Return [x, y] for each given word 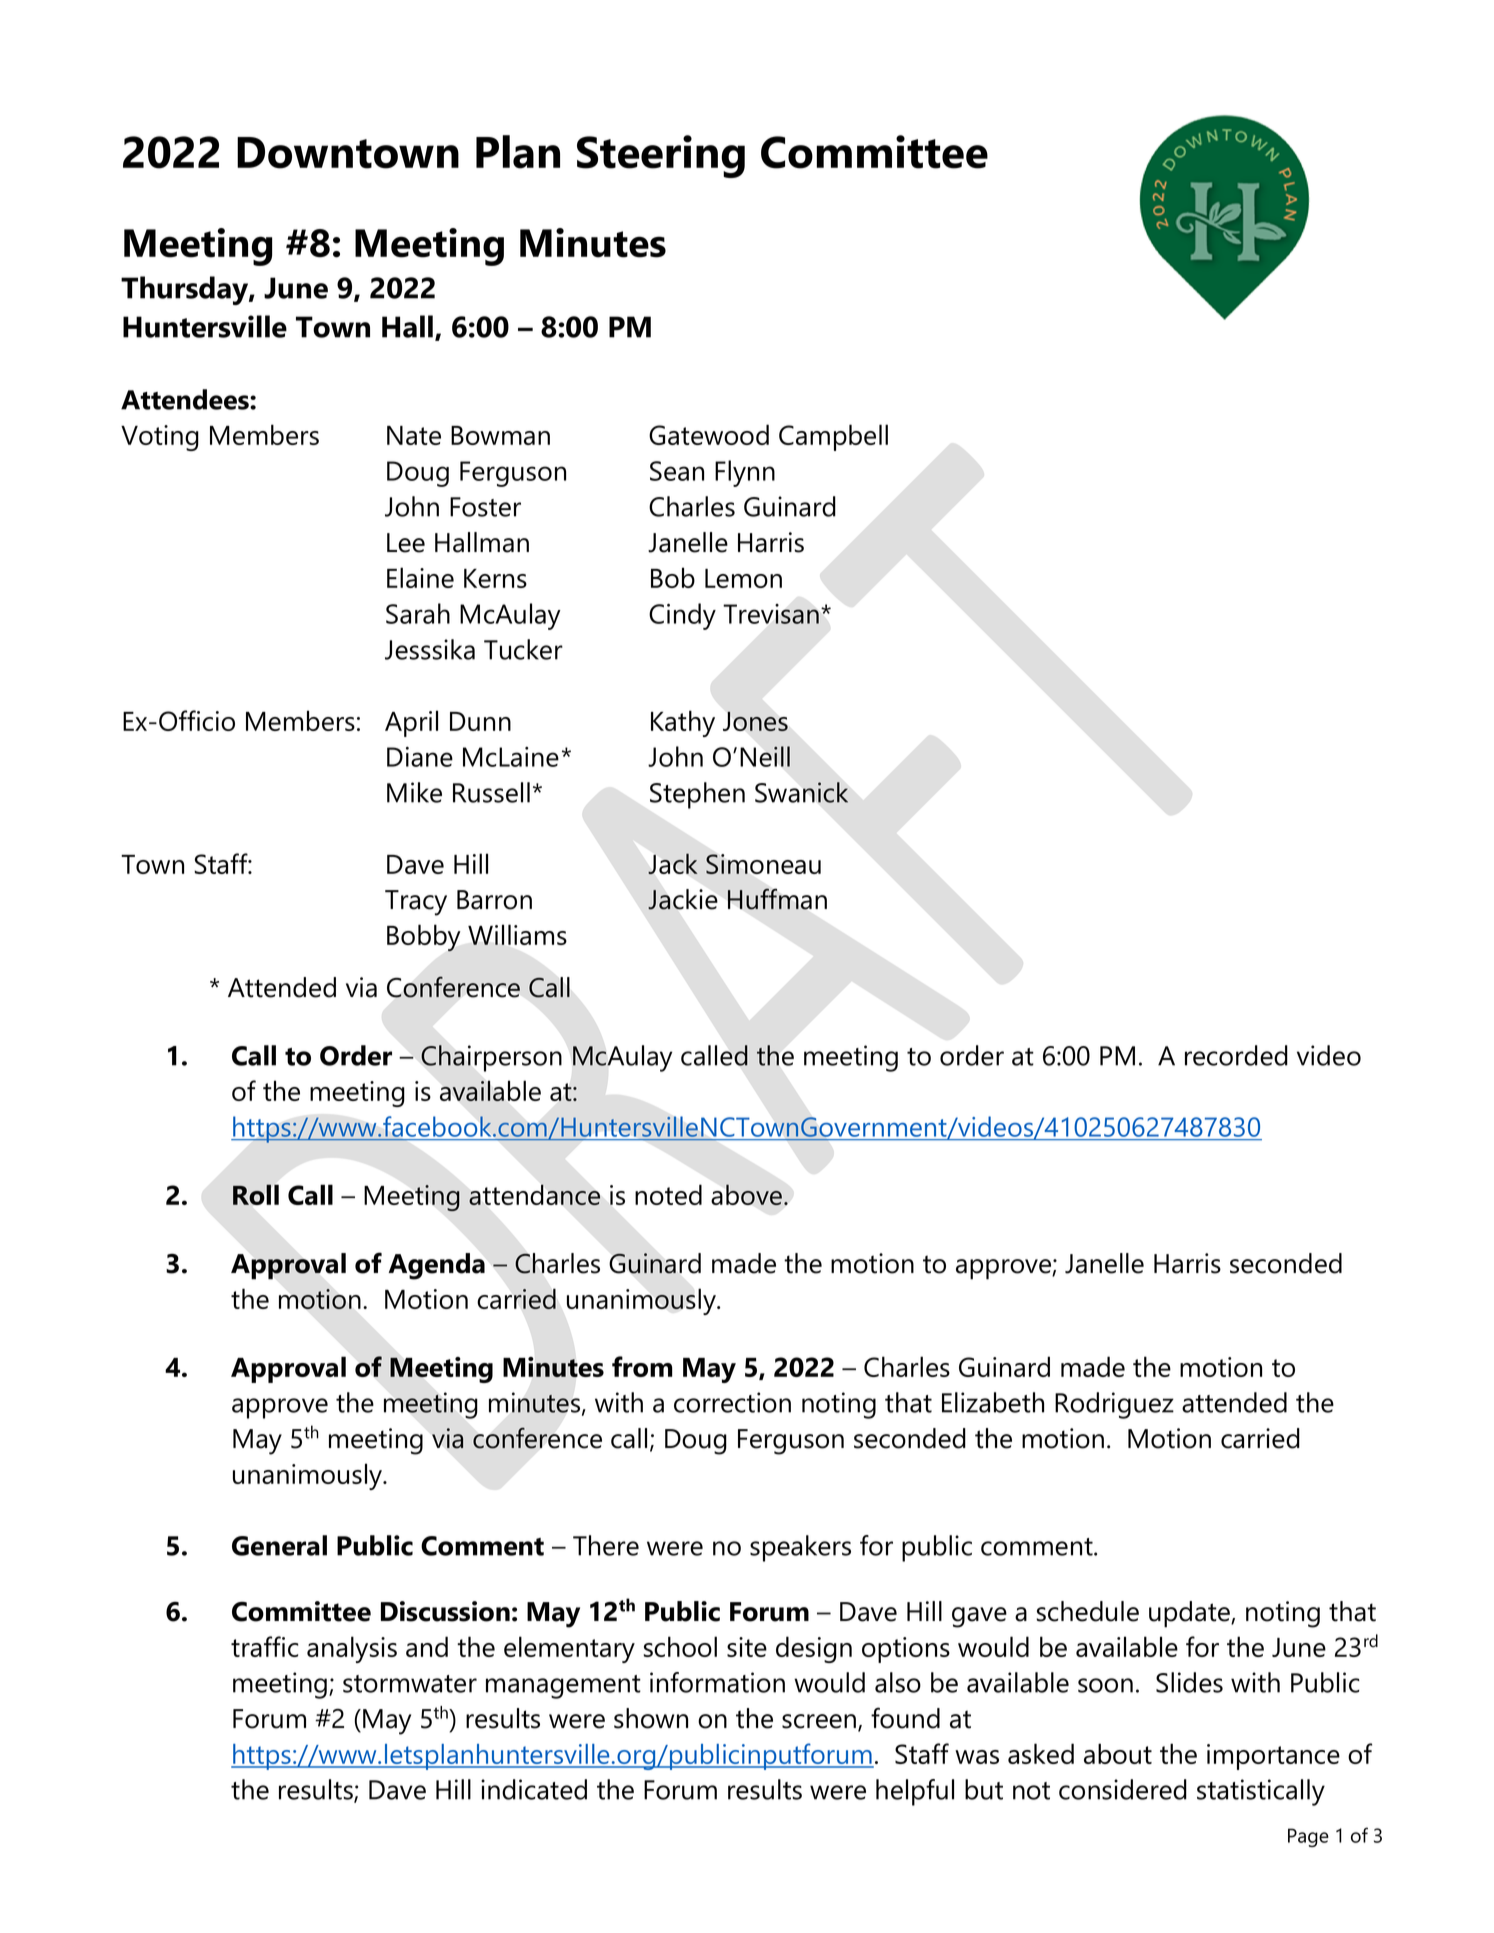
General [279, 1545]
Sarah [418, 613]
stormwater [410, 1684]
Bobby [424, 938]
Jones [755, 721]
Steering [661, 156]
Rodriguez [1114, 1405]
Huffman [777, 899]
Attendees [186, 399]
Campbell [833, 437]
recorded [1236, 1055]
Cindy [682, 616]
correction [732, 1402]
